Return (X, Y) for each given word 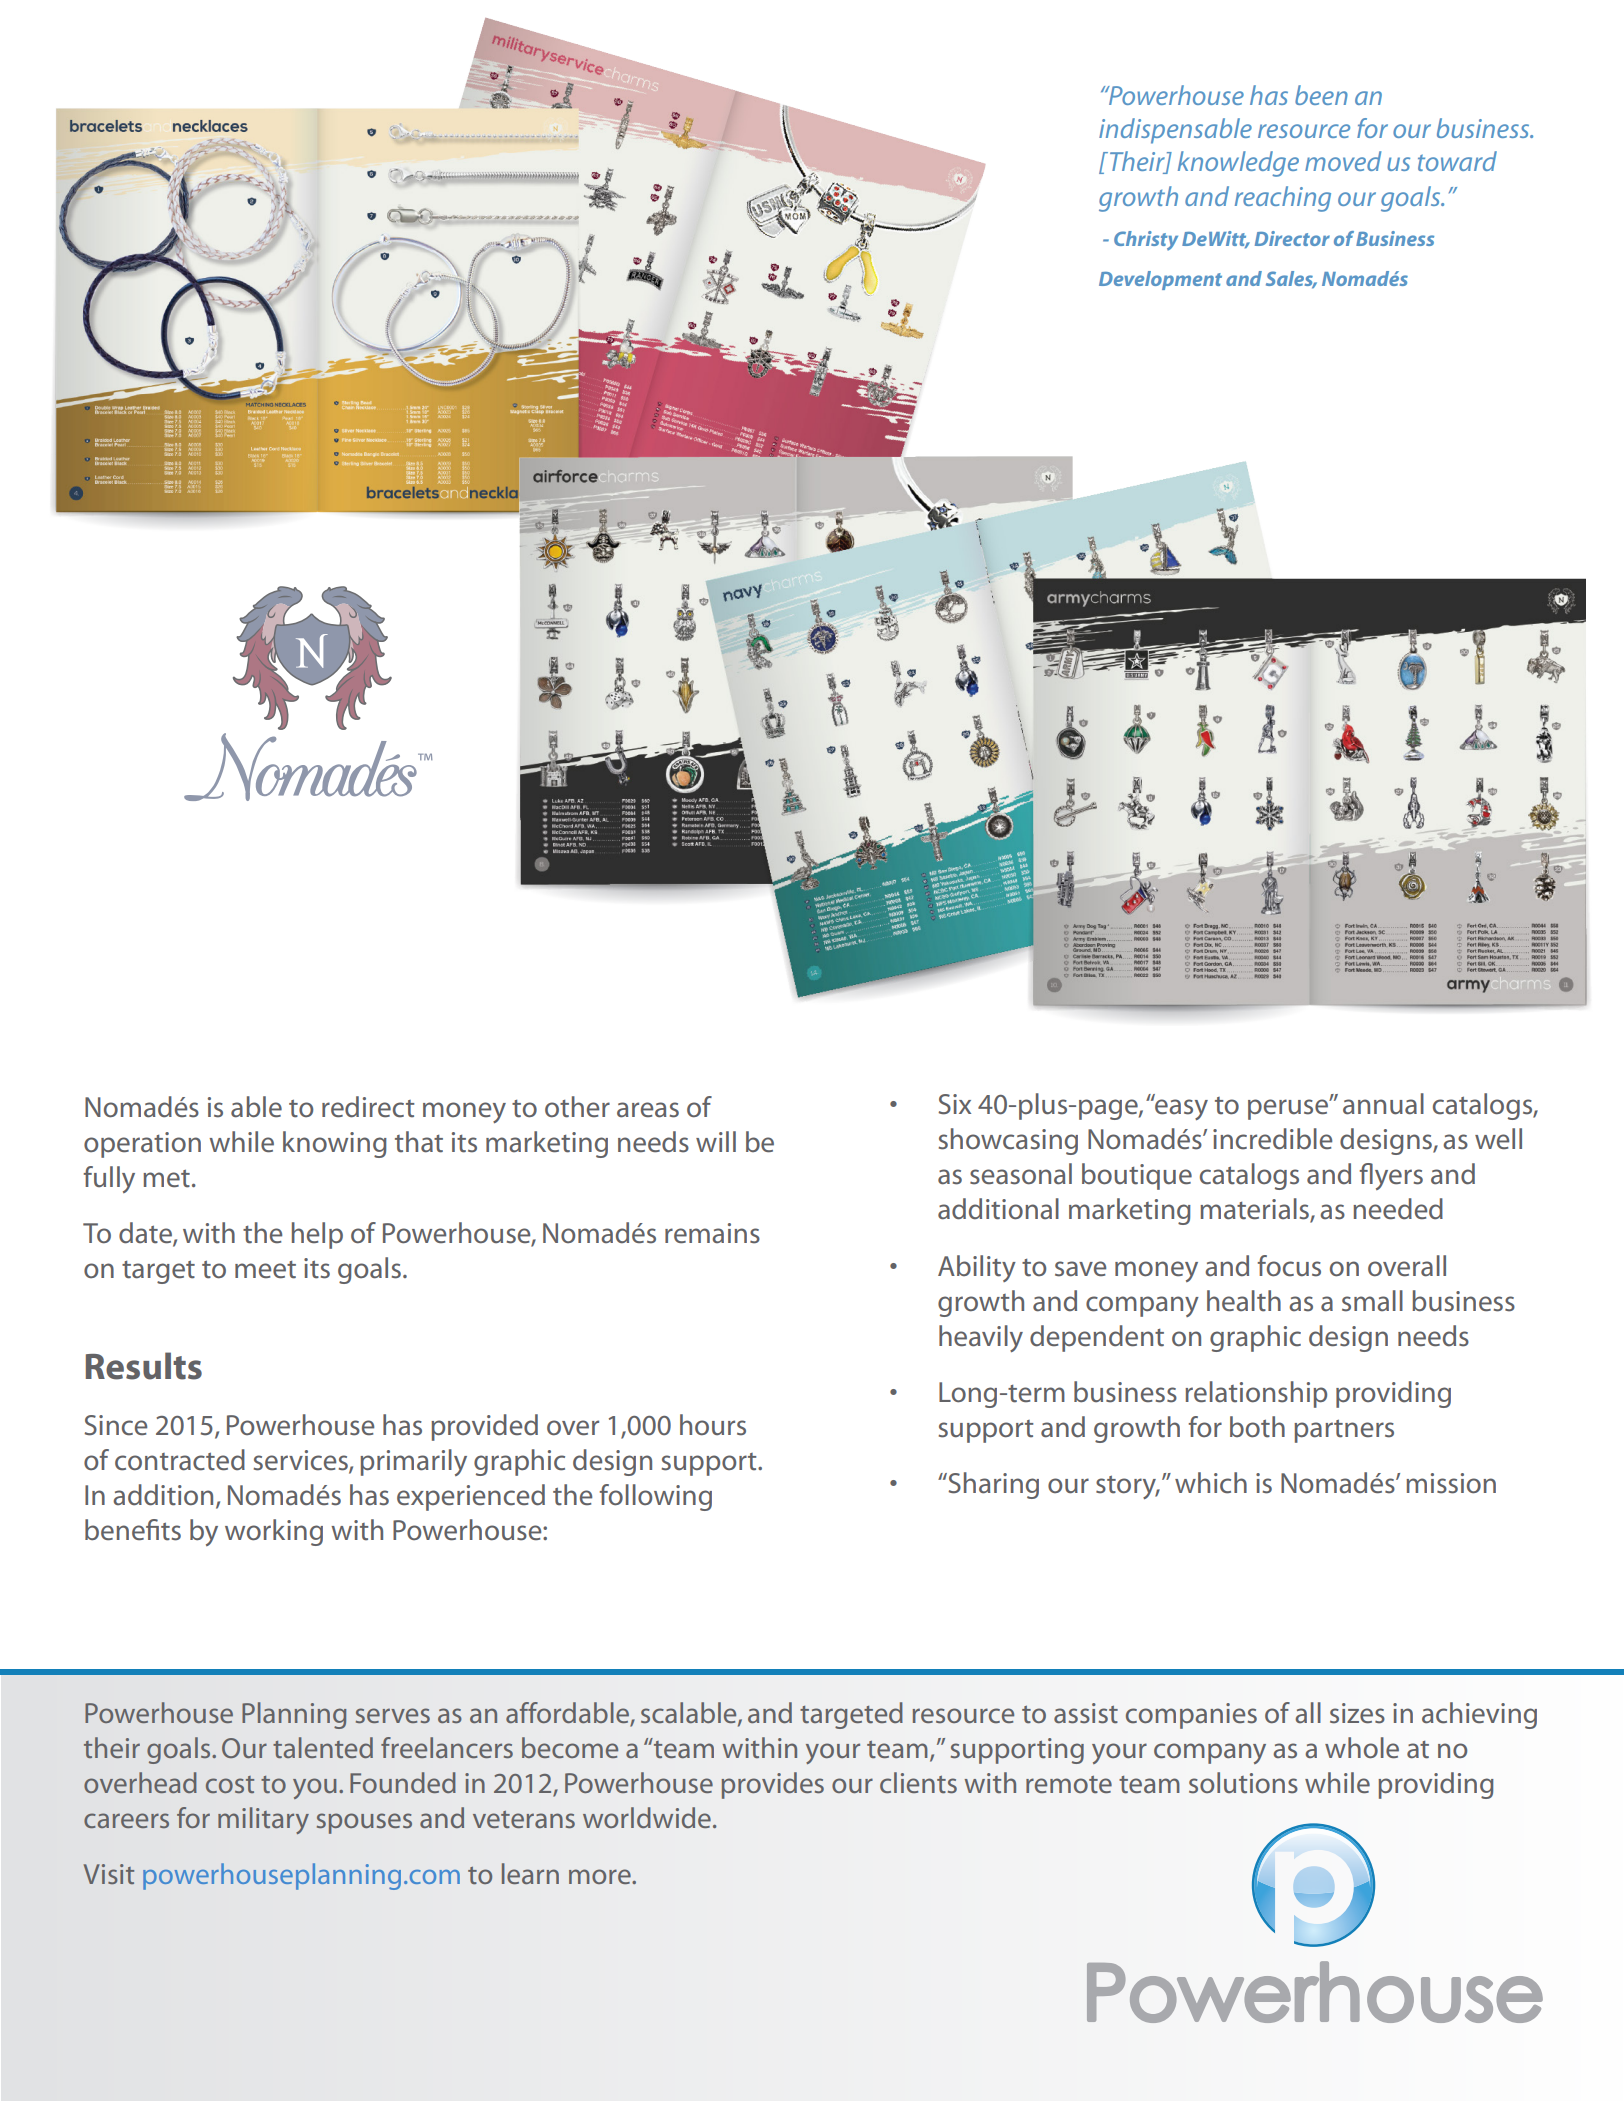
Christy (1146, 241)
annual (1383, 1104)
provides (773, 1785)
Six (954, 1104)
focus (1289, 1266)
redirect (368, 1107)
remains (712, 1233)
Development (1160, 280)
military (263, 1820)
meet (265, 1270)
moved (1343, 161)
